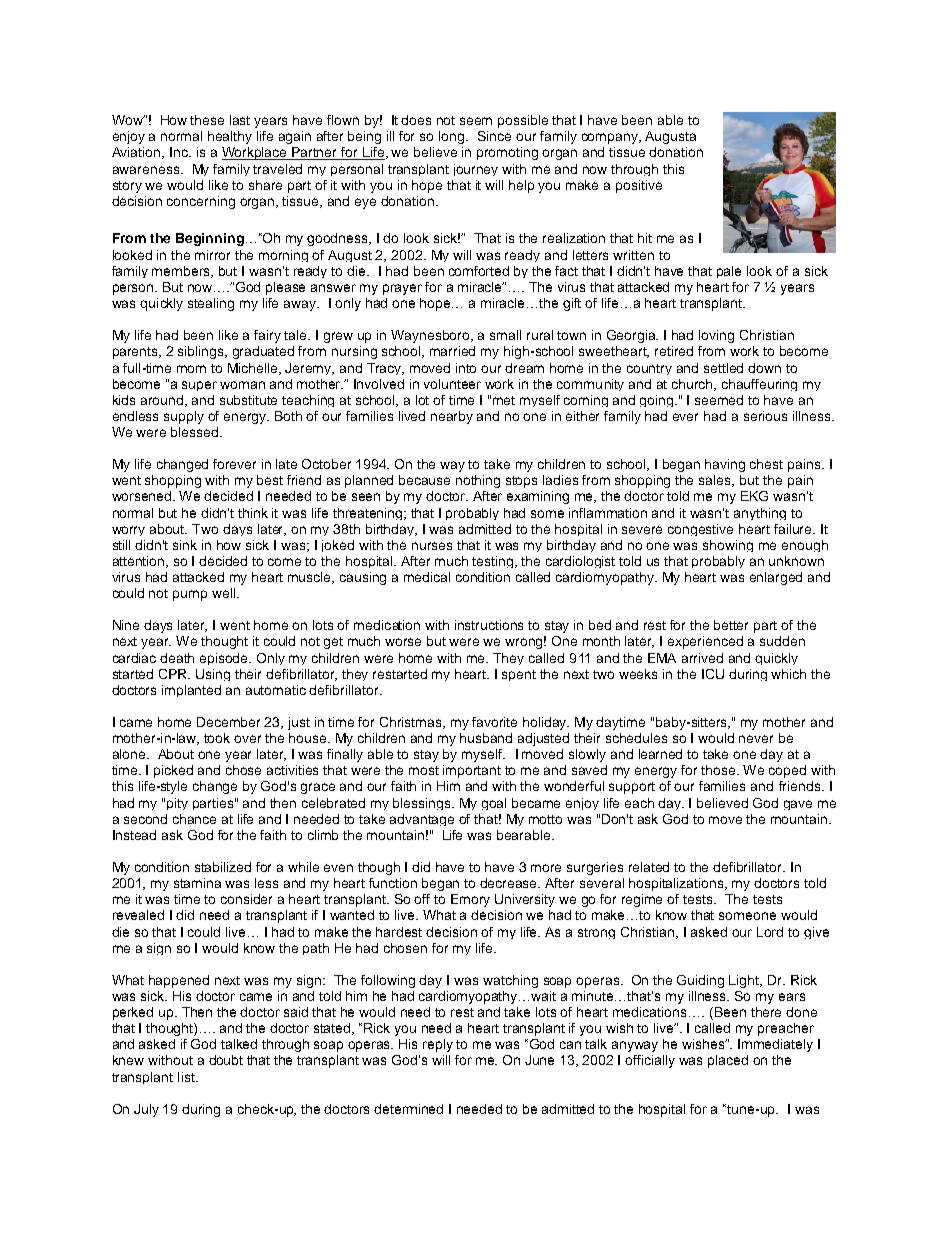 Image resolution: width=952 pixels, height=1233 pixels. Describe the element at coordinates (489, 625) in the screenshot. I see `instructions` at that location.
